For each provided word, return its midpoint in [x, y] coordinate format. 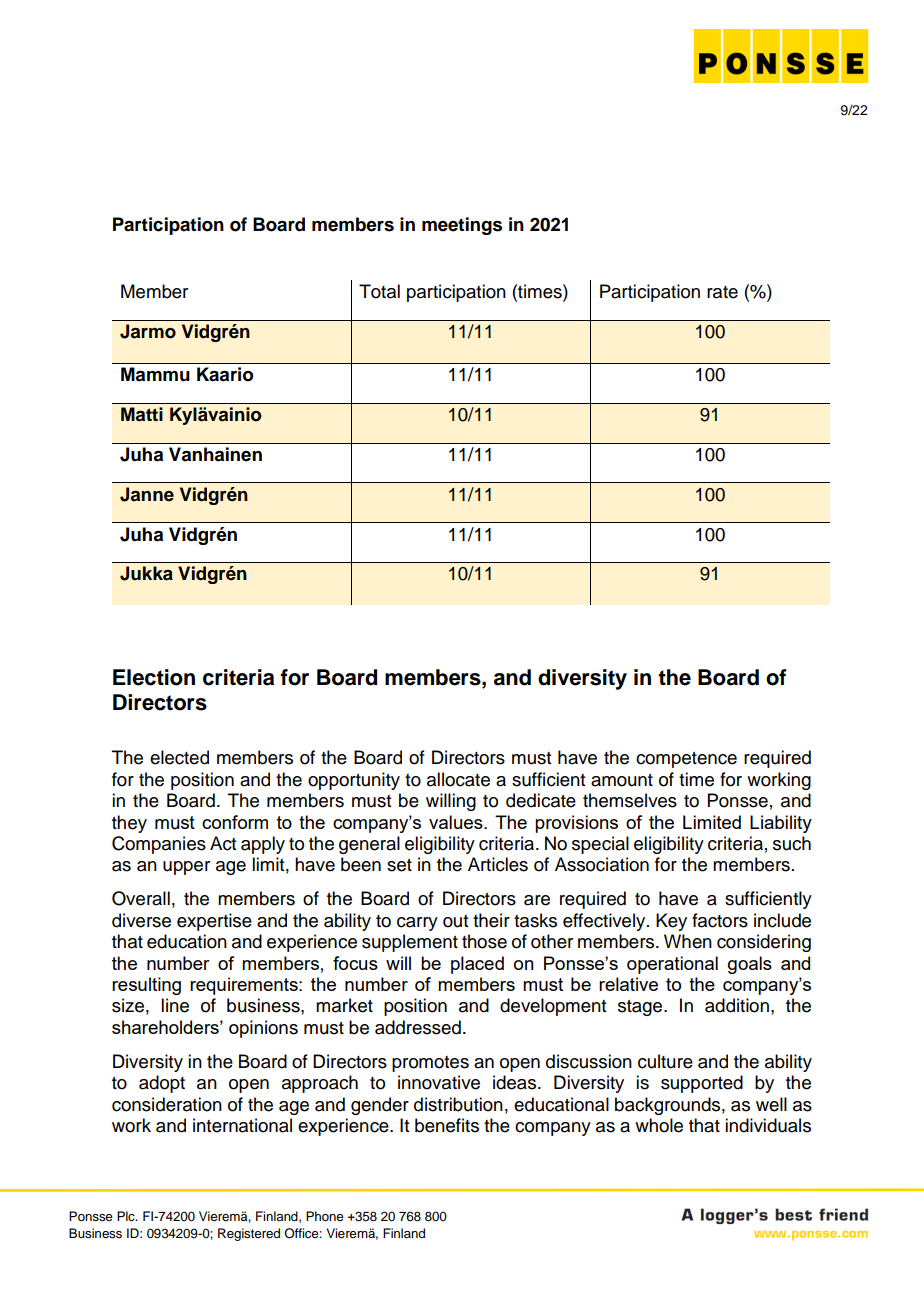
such [792, 843]
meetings [462, 226]
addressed [418, 1027]
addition [737, 1005]
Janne [147, 494]
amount [622, 780]
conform [235, 822]
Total [379, 291]
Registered [249, 1234]
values [457, 822]
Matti [142, 414]
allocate [458, 779]
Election [154, 677]
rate [722, 292]
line [175, 1005]
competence [686, 760]
